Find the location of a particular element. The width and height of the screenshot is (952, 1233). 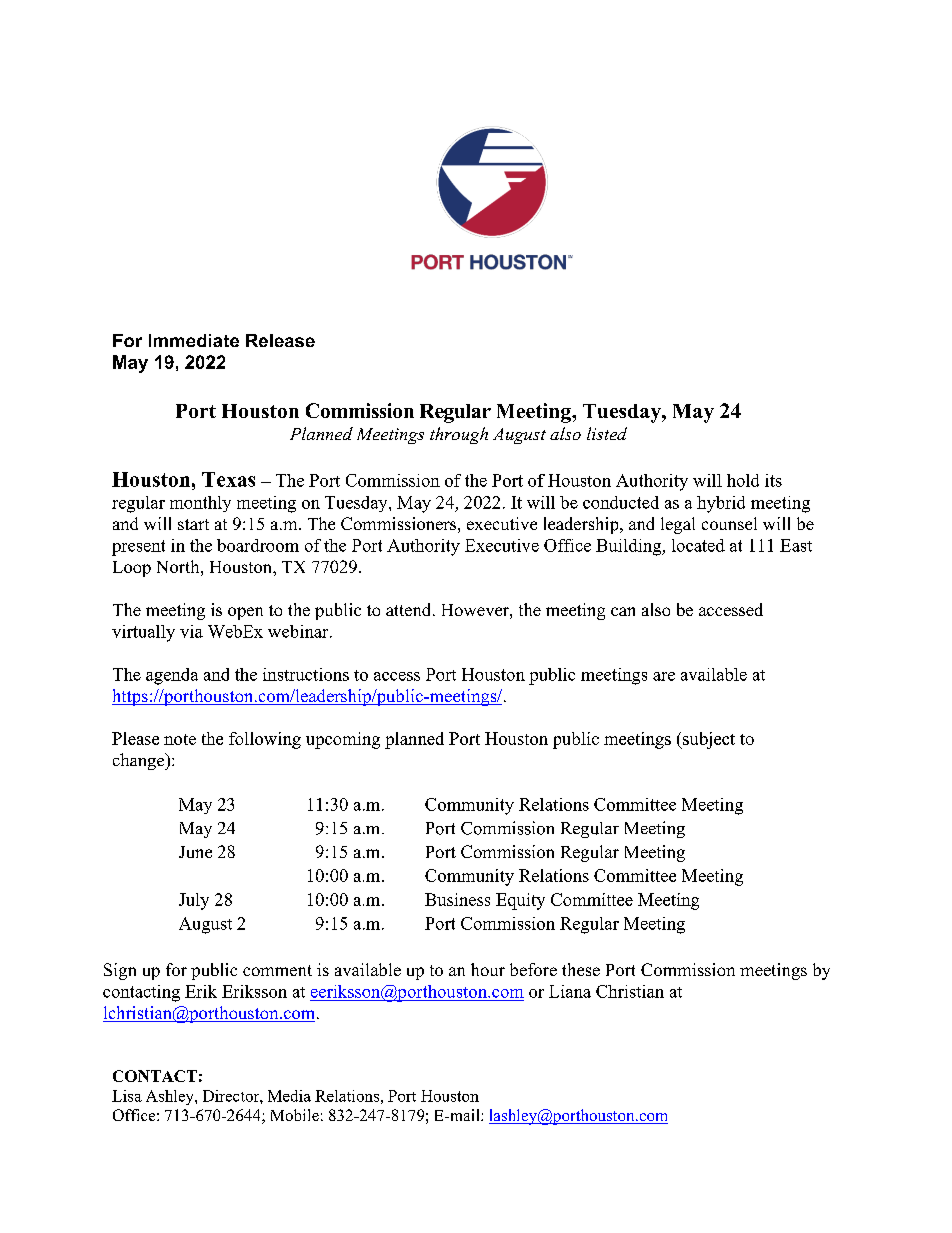

through is located at coordinates (459, 435).
